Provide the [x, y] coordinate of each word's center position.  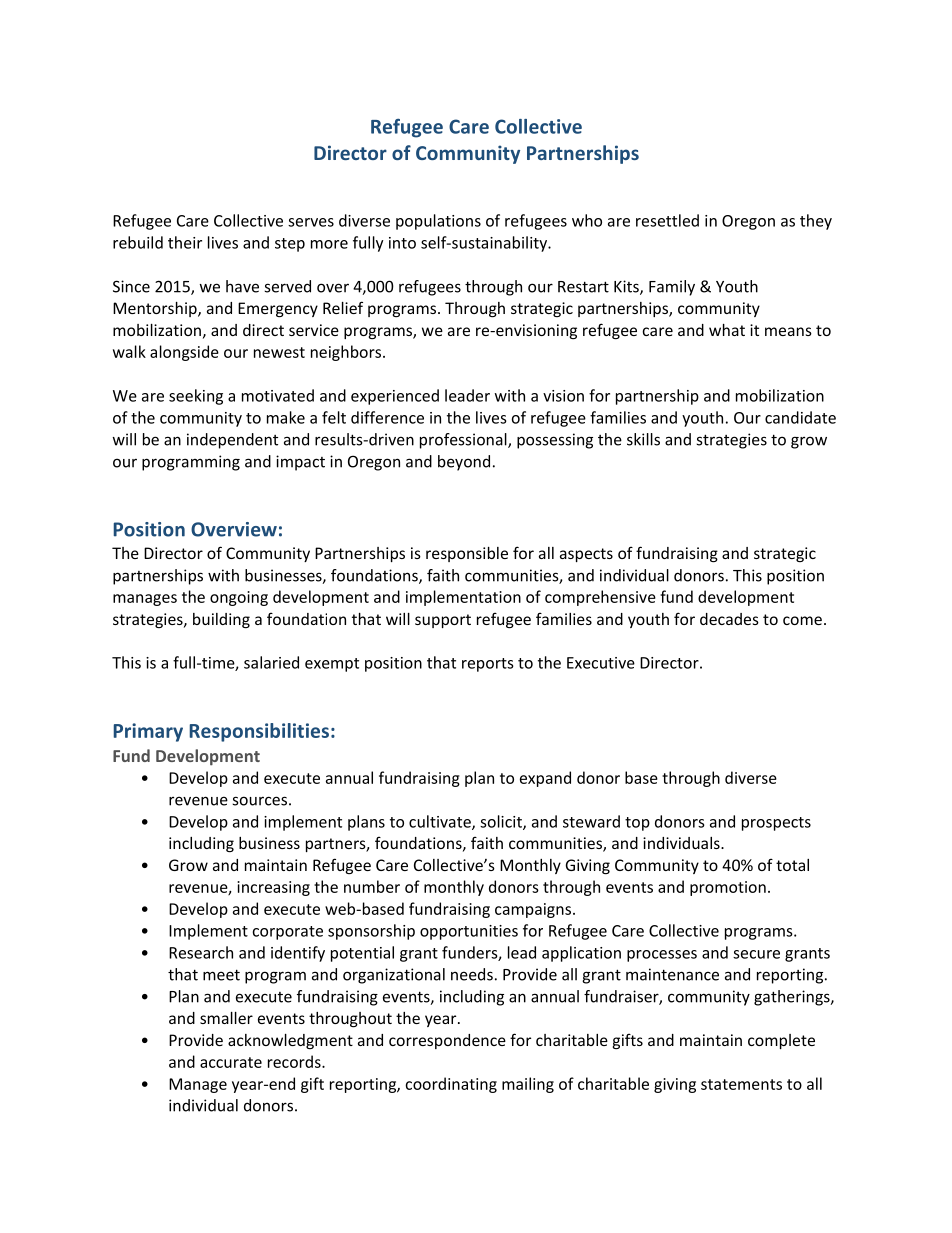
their [185, 242]
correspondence [447, 1041]
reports [488, 665]
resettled [667, 220]
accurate [231, 1062]
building [221, 620]
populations [438, 222]
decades [729, 619]
